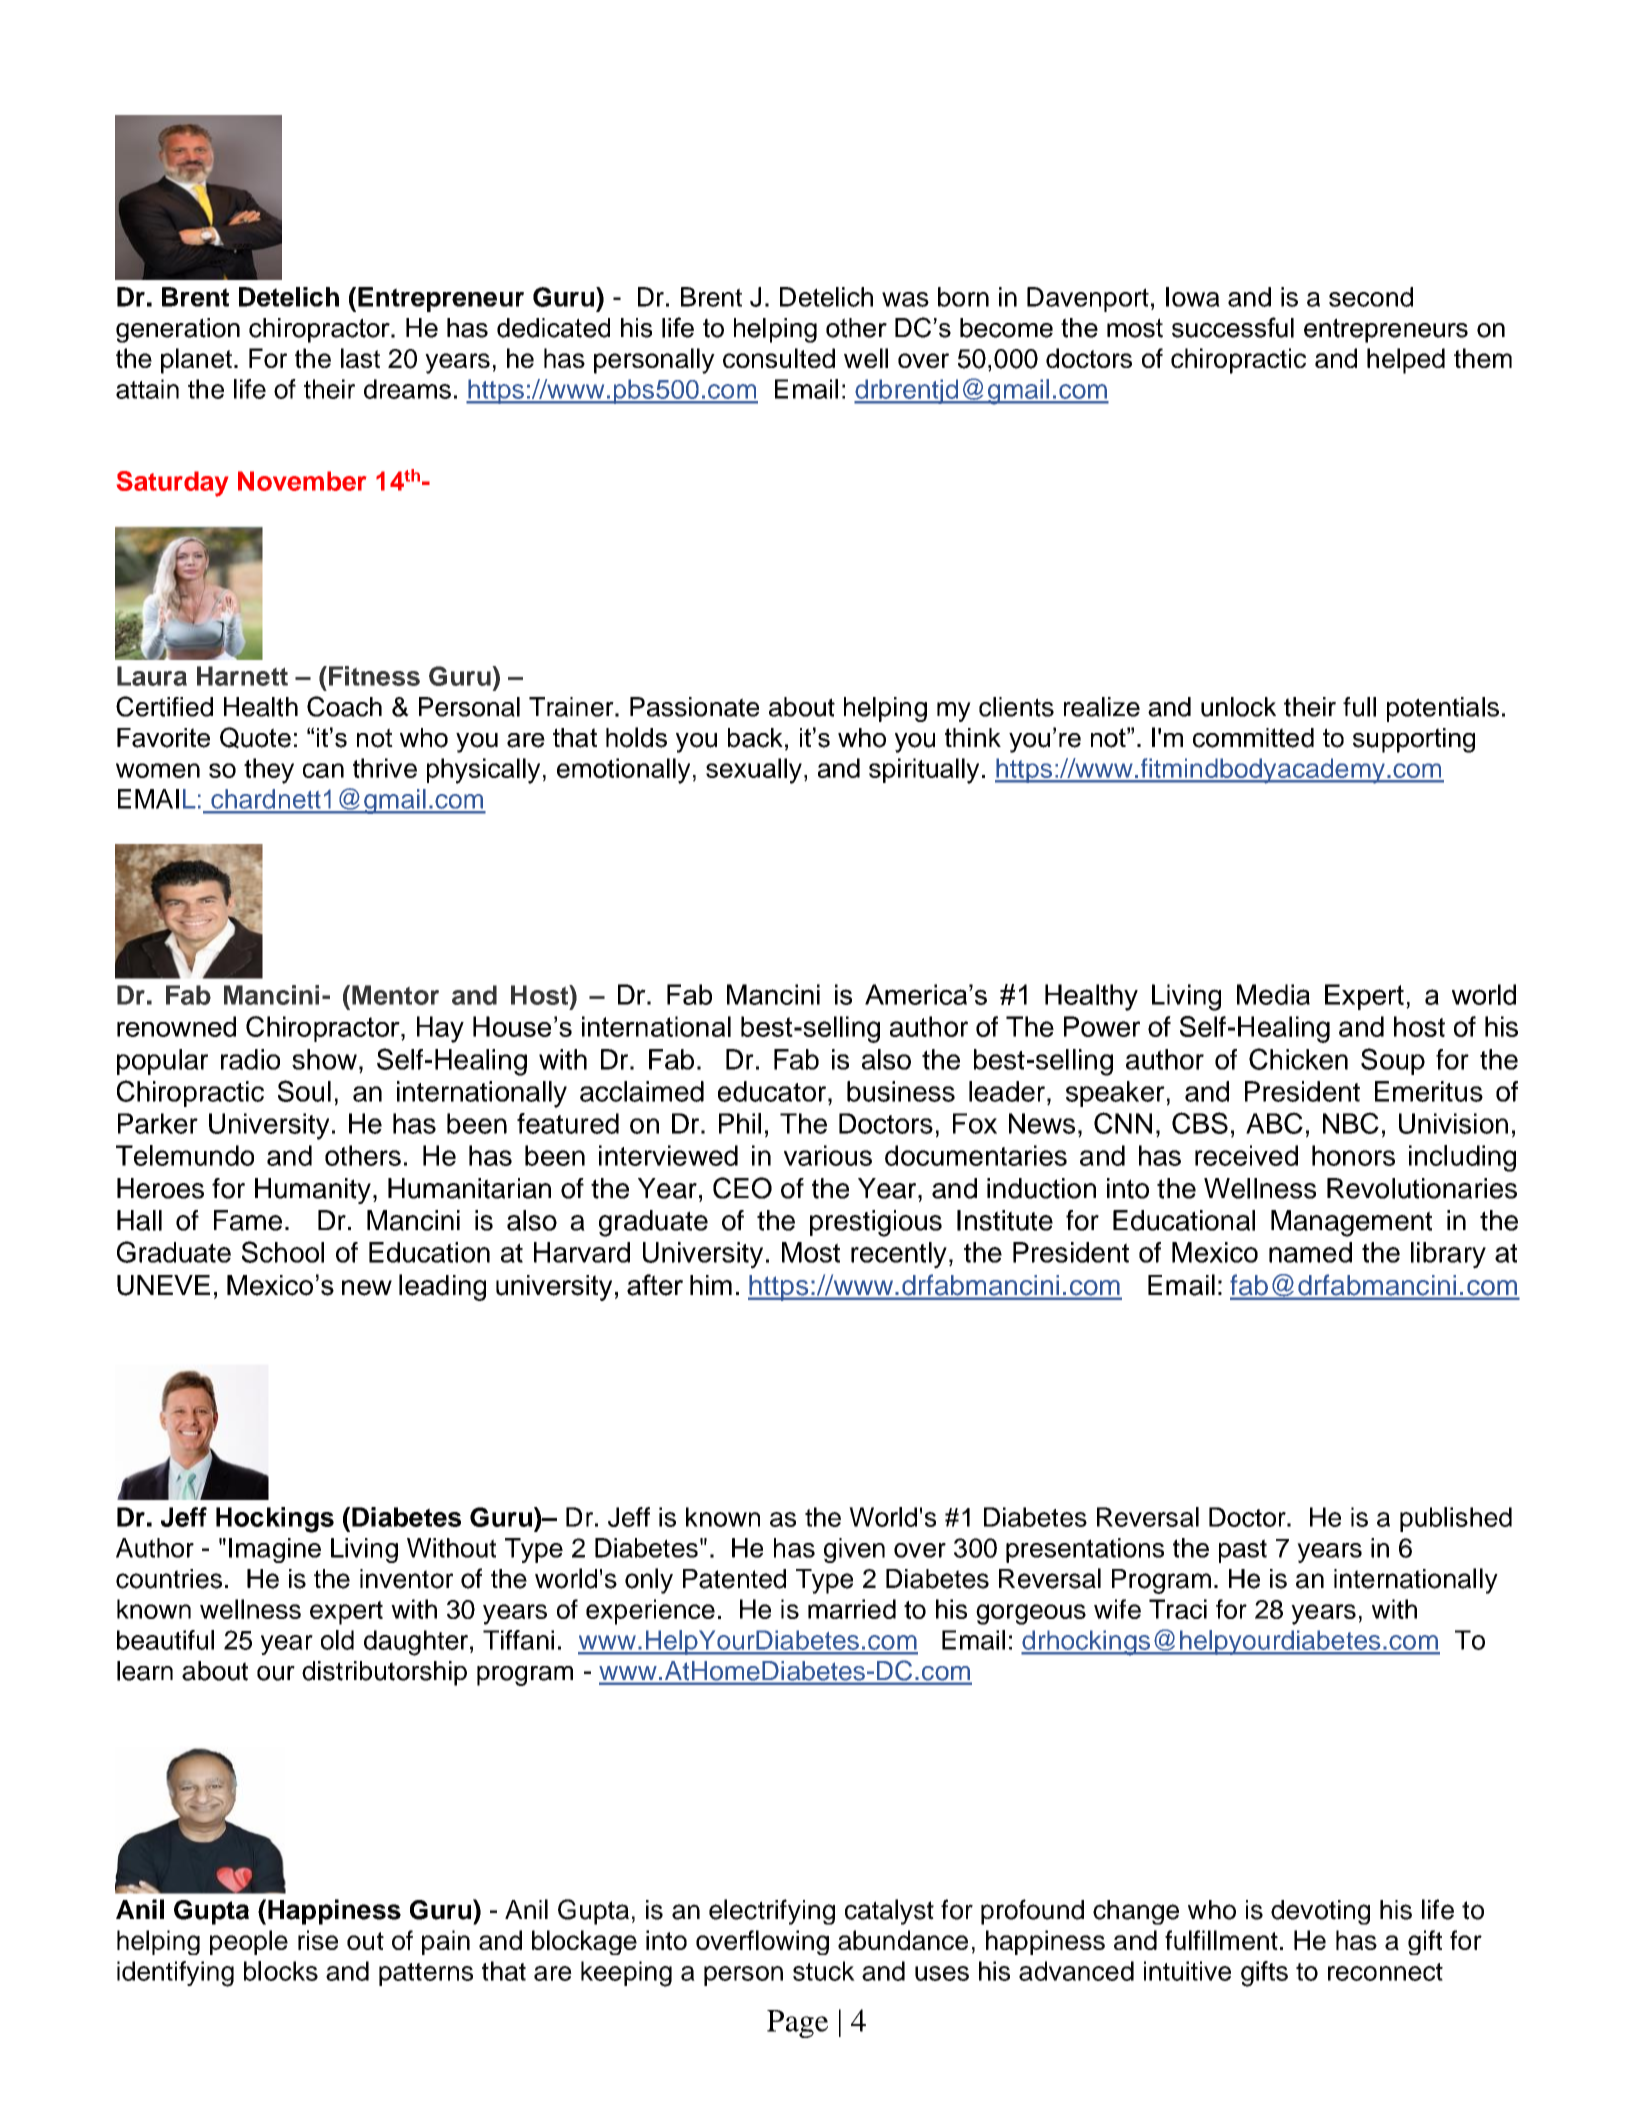 This document has height=2114, width=1634. I want to click on various, so click(828, 1155).
